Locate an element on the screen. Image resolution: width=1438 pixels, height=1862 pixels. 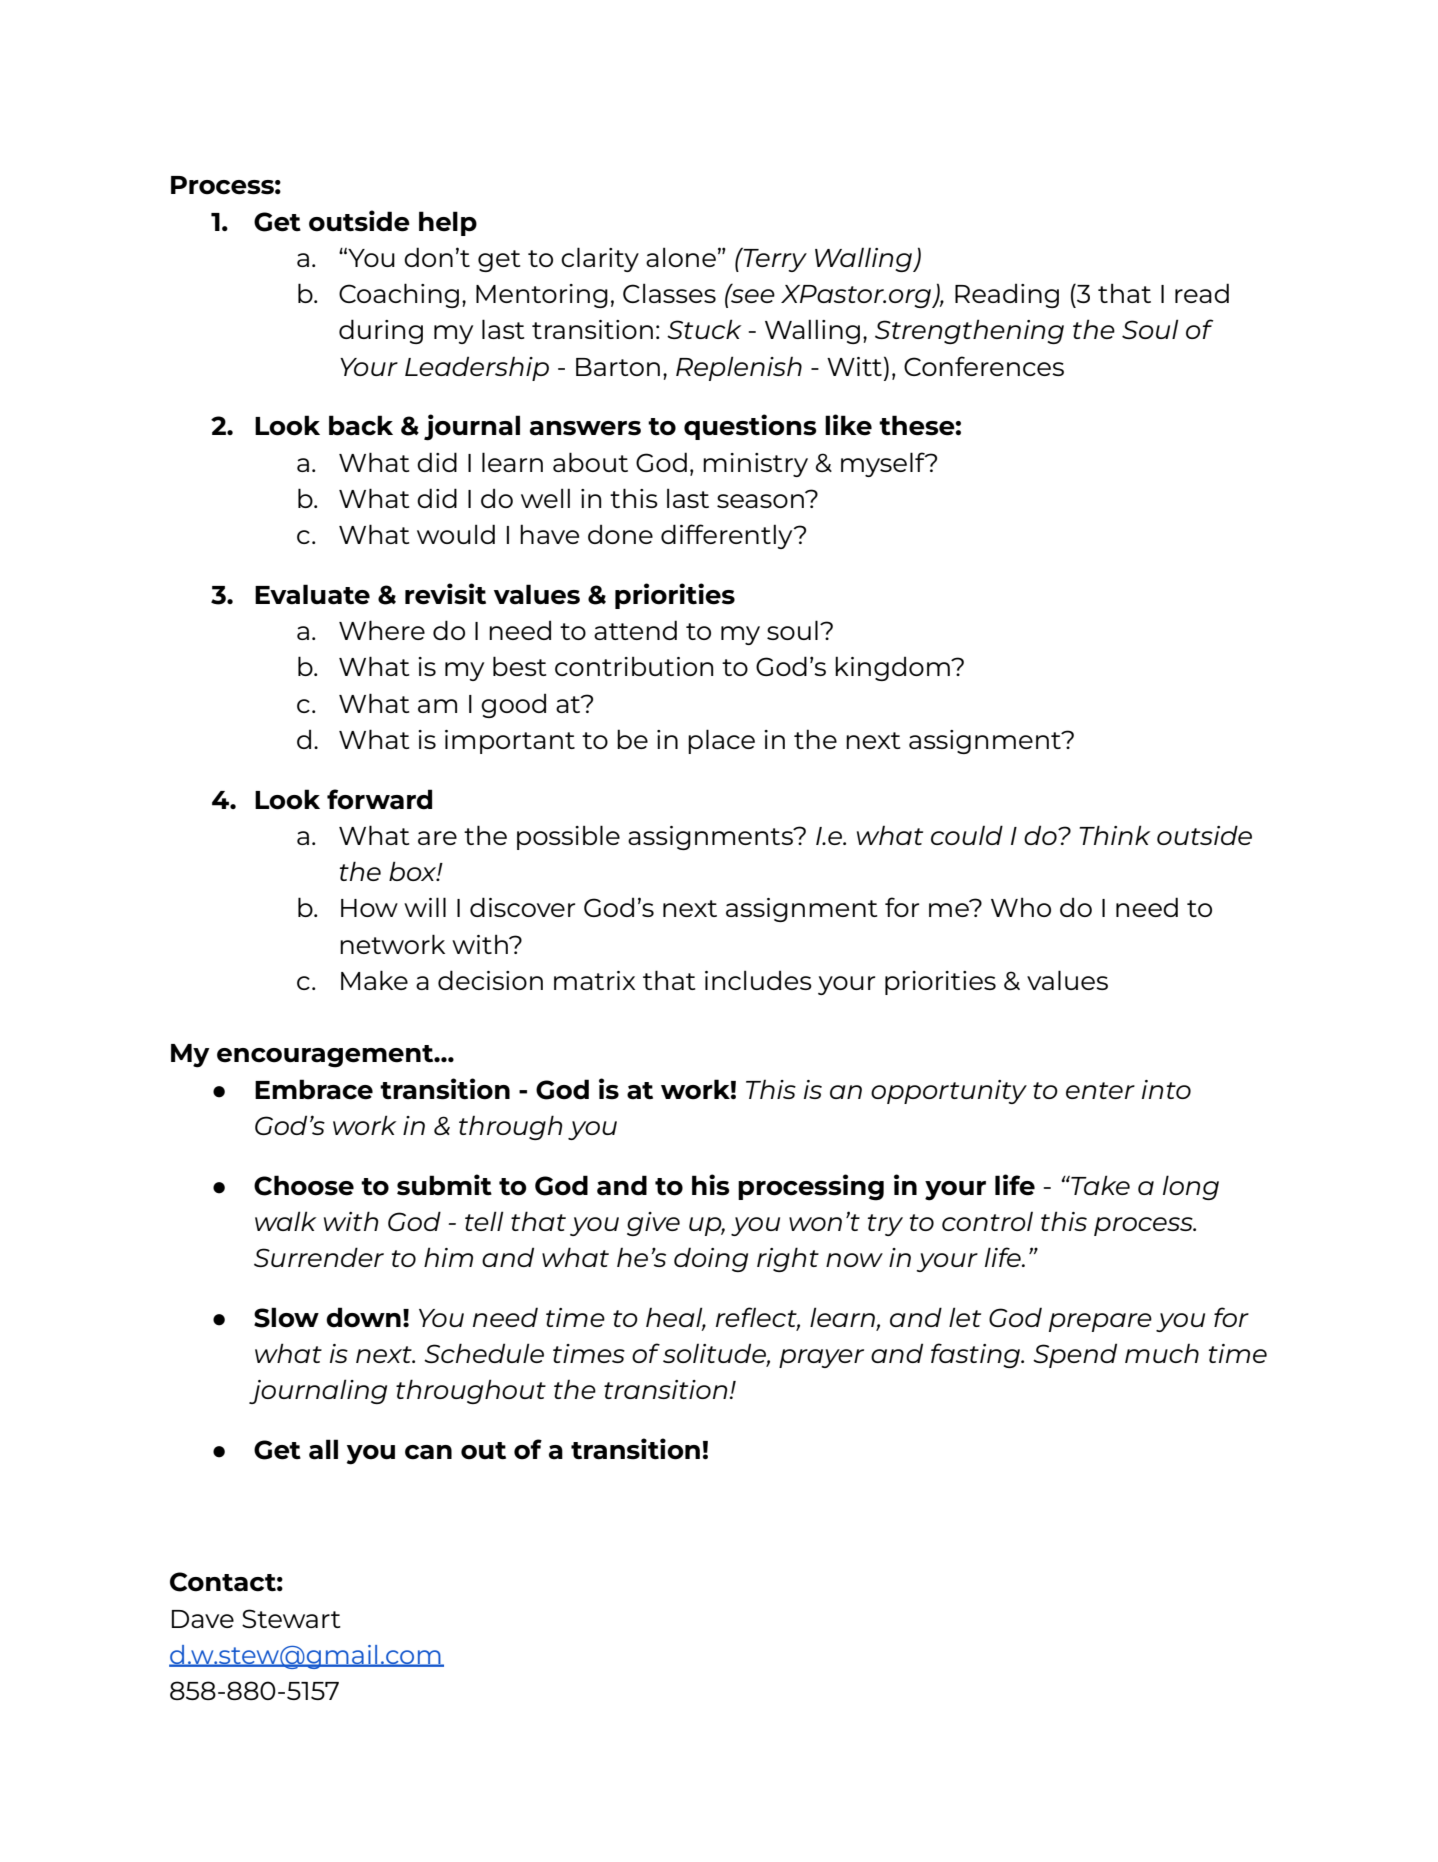
How is located at coordinates (369, 908).
